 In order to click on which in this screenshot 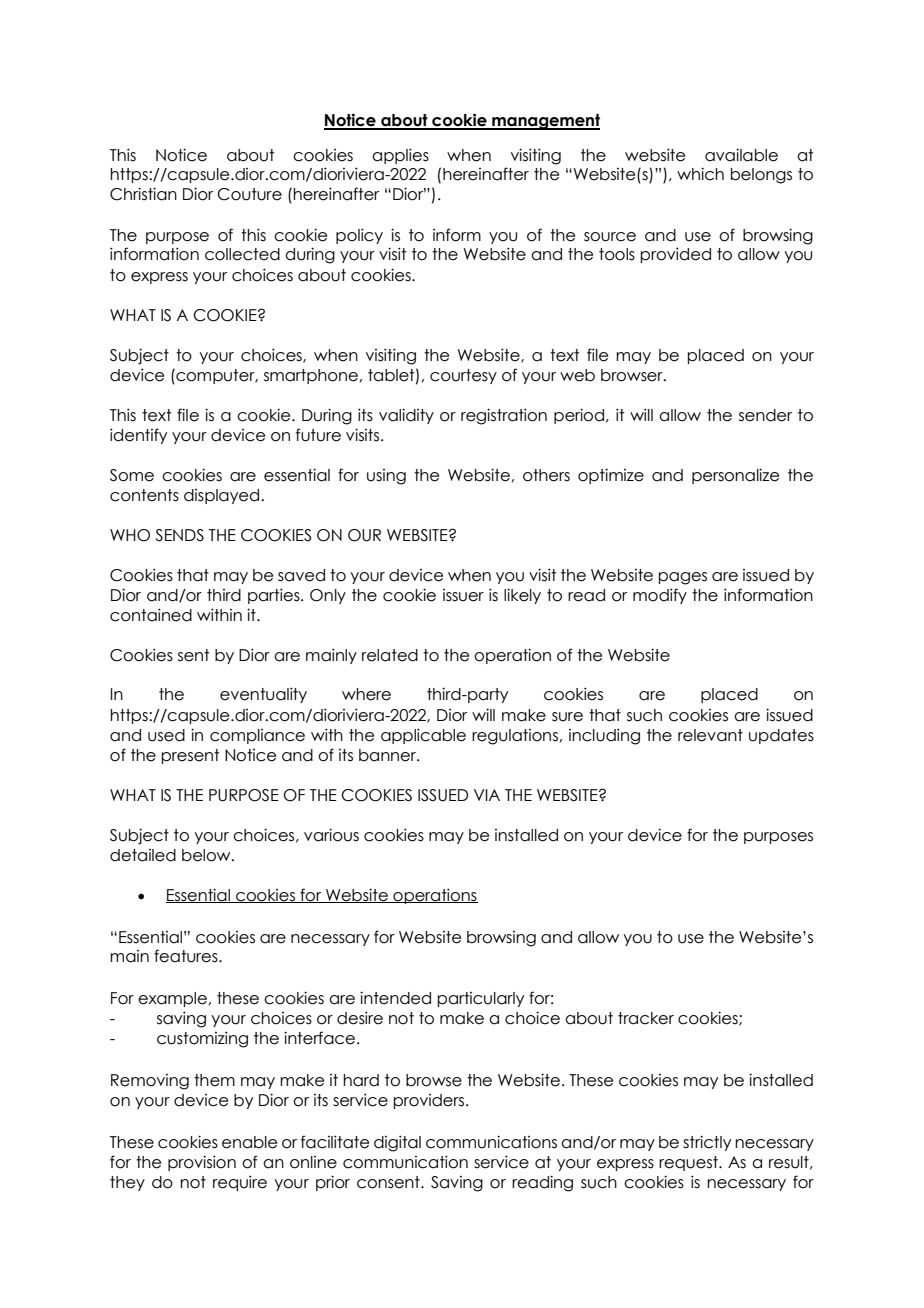, I will do `click(700, 174)`.
